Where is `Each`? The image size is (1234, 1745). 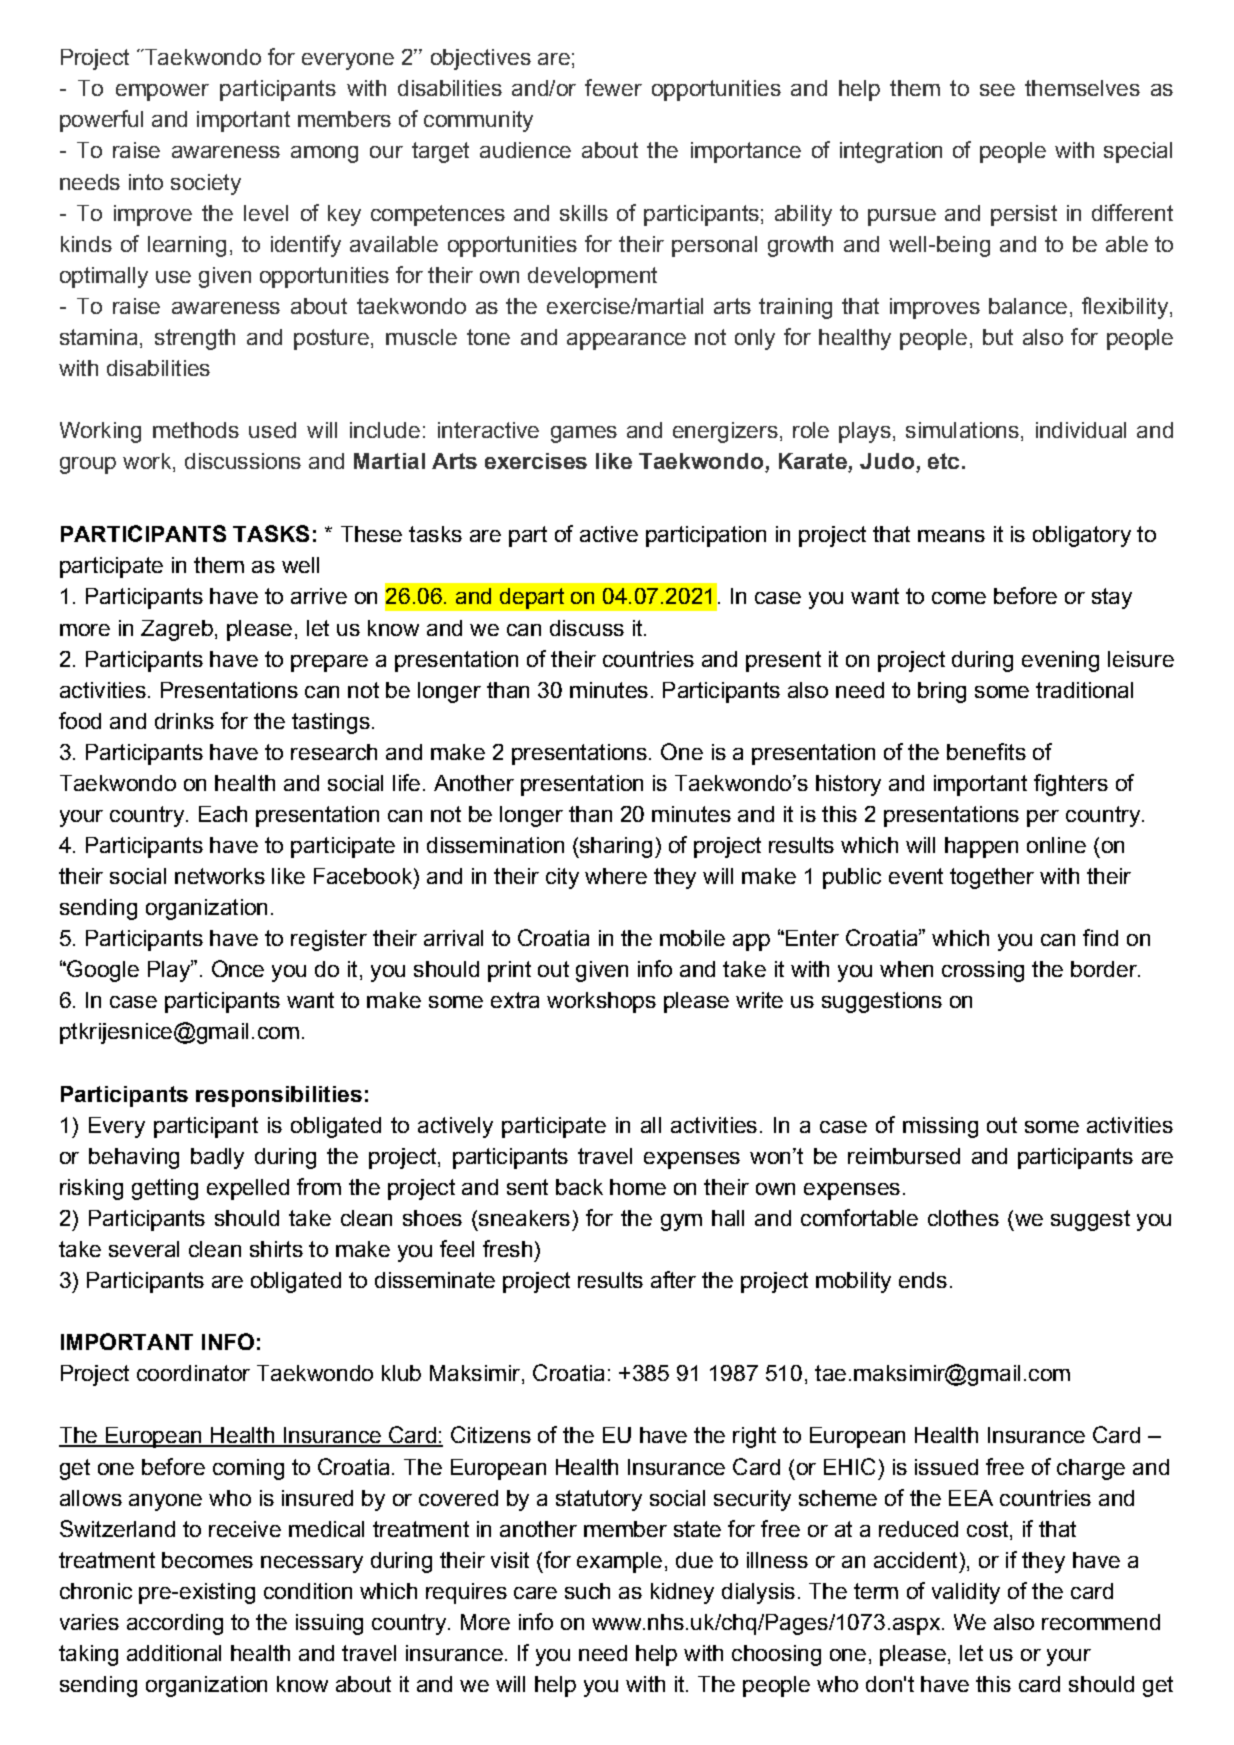
Each is located at coordinates (223, 814).
